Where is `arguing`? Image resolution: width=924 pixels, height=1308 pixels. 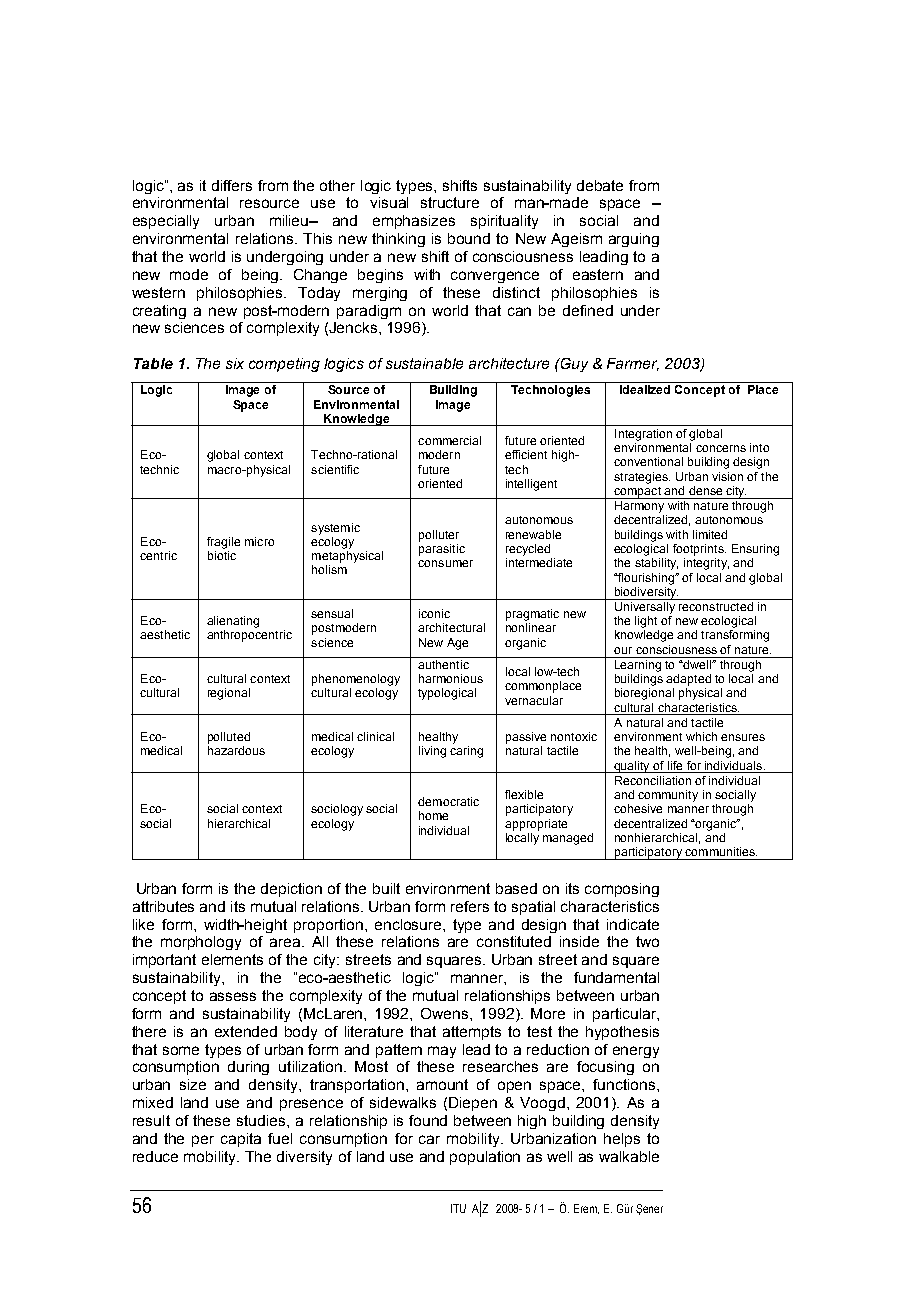
arguing is located at coordinates (634, 240).
